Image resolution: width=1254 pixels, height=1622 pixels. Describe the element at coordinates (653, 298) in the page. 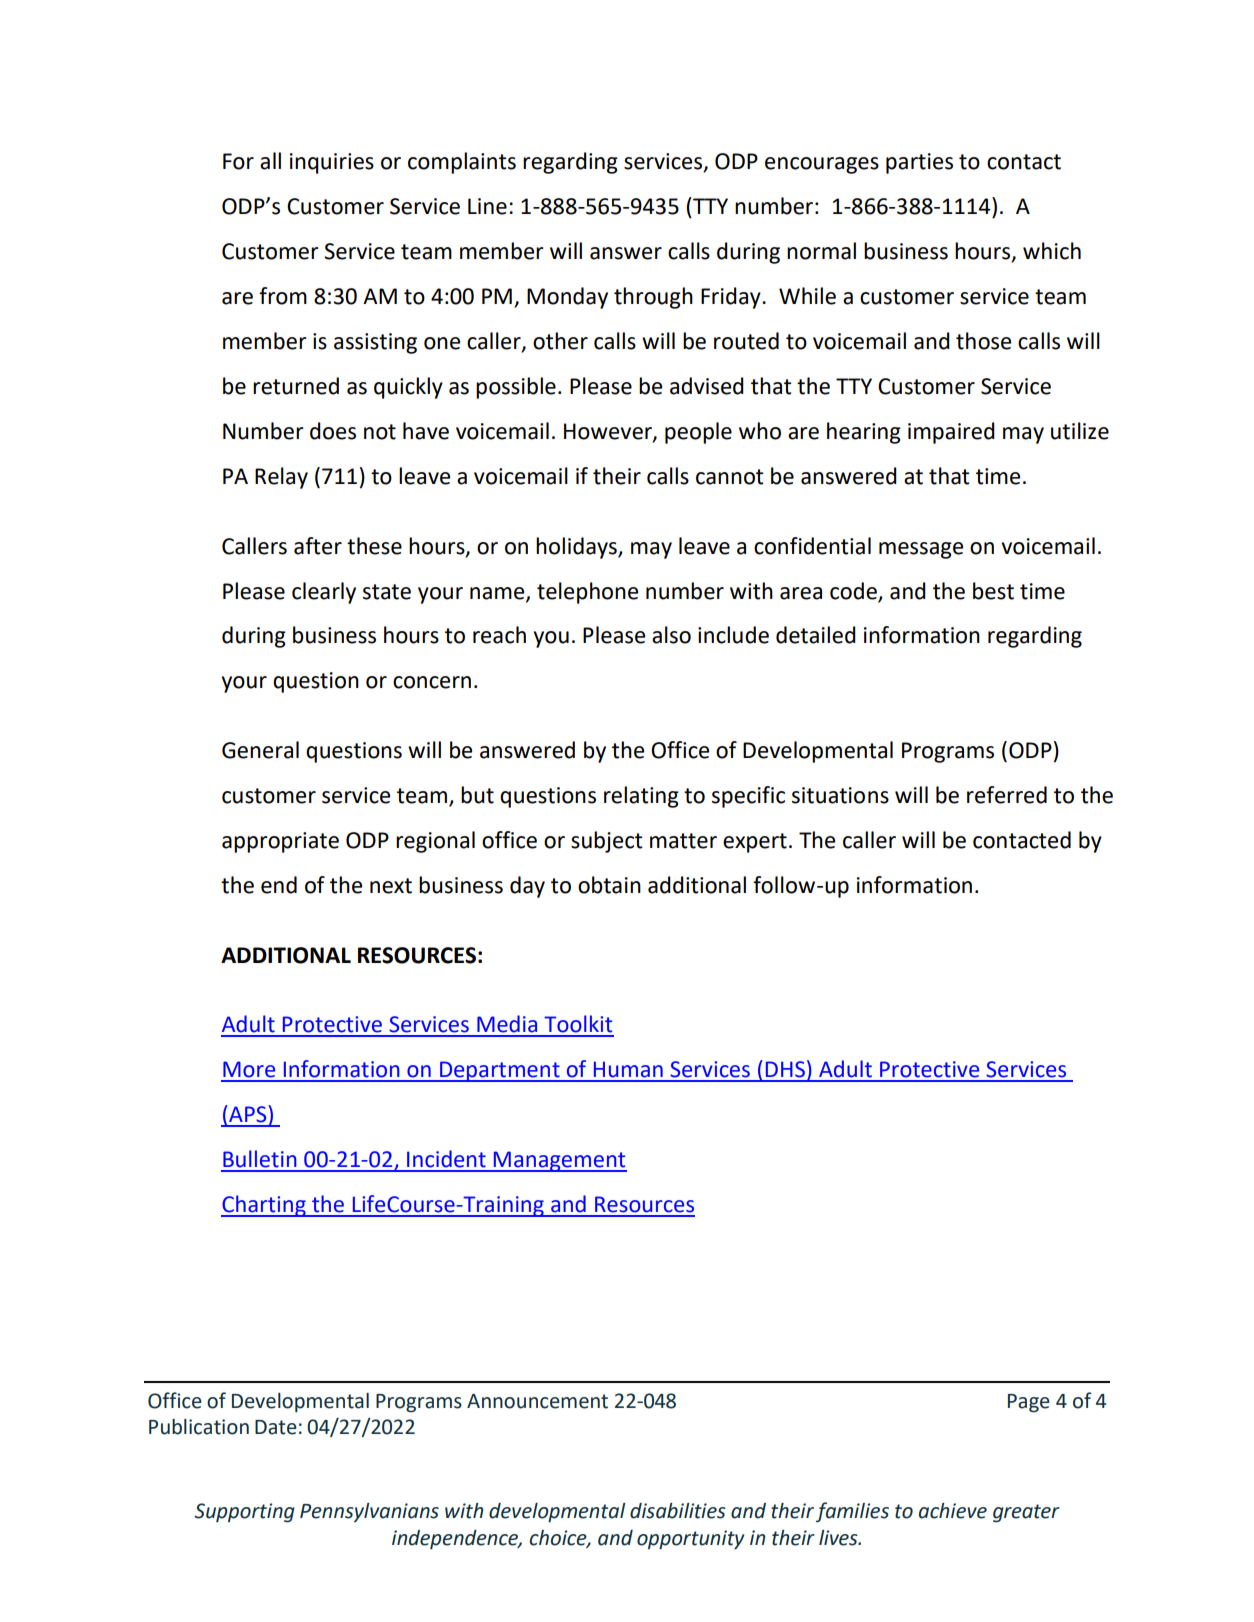

I see `through` at that location.
